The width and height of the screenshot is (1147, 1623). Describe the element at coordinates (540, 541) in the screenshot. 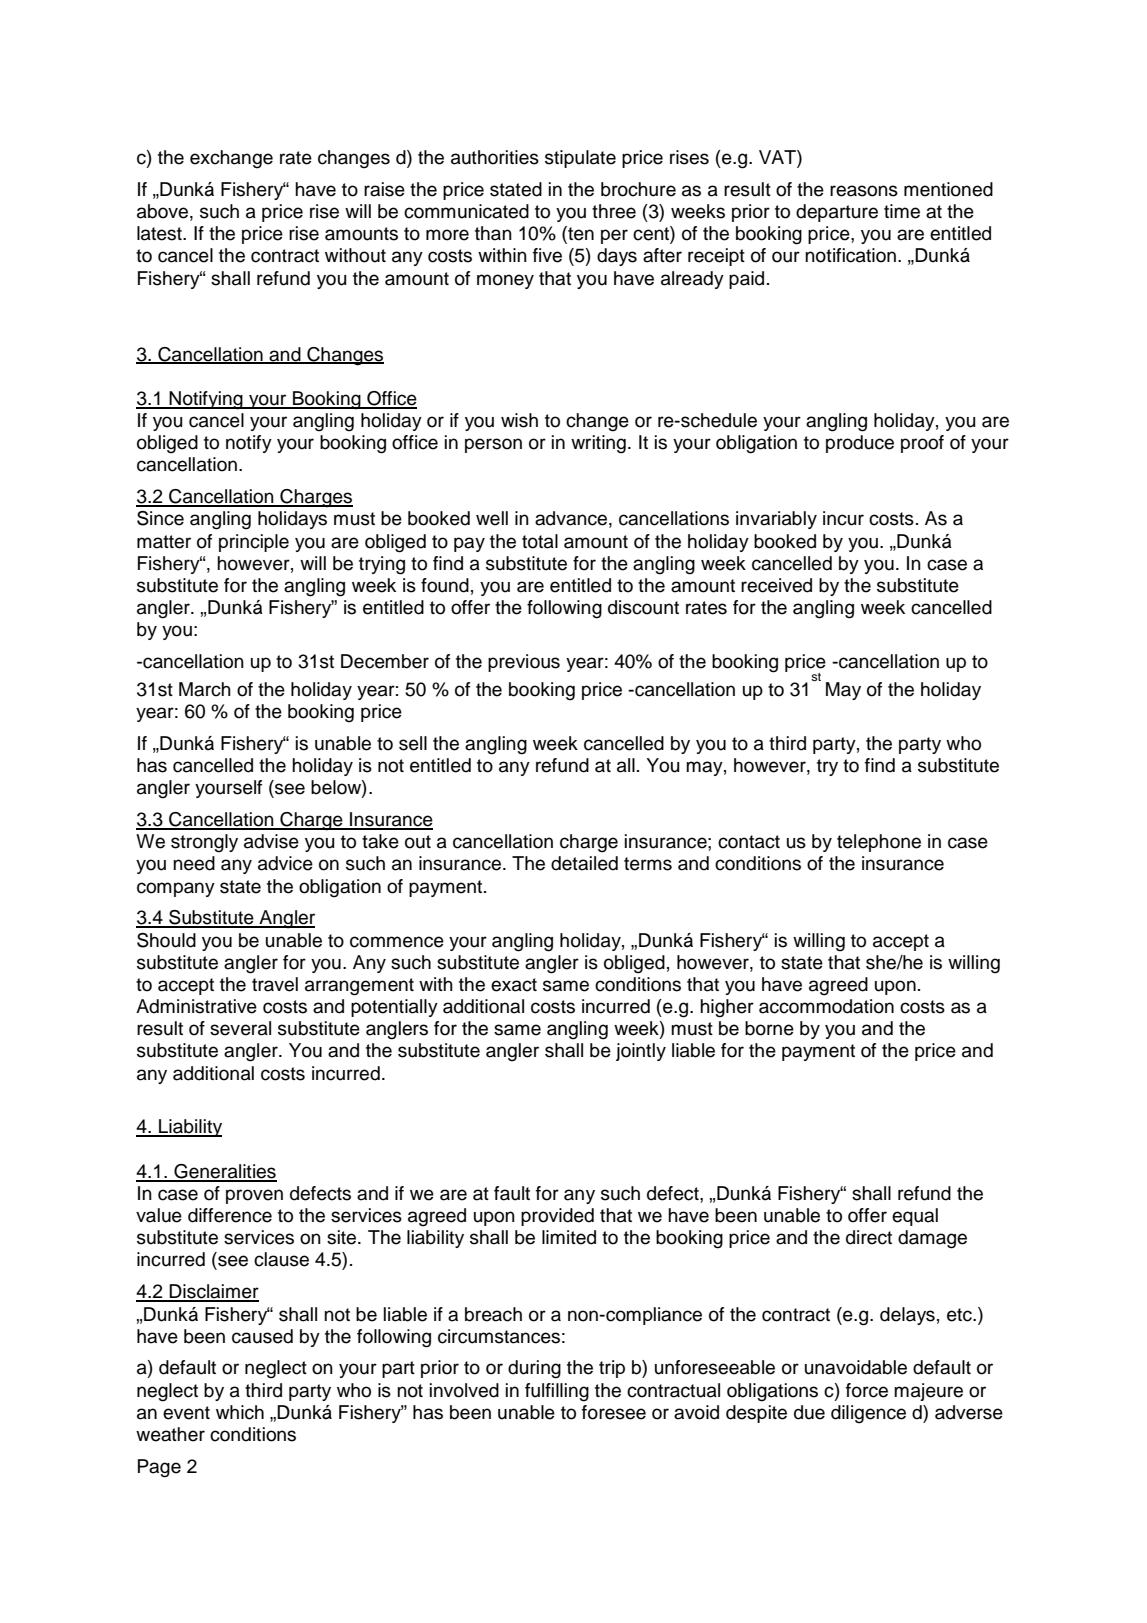

I see `total` at that location.
